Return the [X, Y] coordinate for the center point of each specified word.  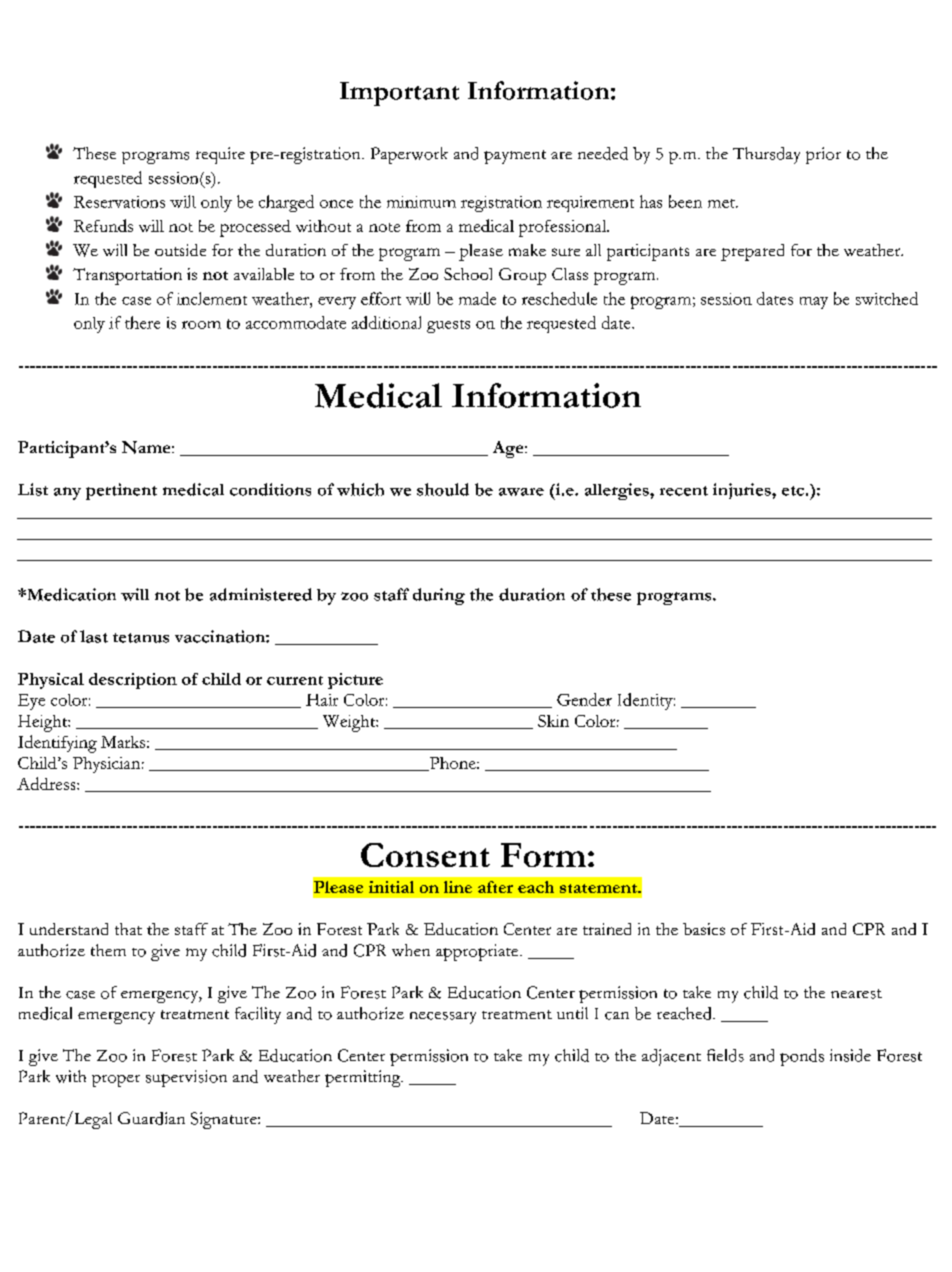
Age [509, 449]
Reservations [119, 202]
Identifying [57, 744]
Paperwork [409, 155]
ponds [802, 1057]
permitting [364, 1078]
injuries [743, 491]
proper [116, 1081]
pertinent [121, 491]
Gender [584, 699]
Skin [553, 721]
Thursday [766, 155]
